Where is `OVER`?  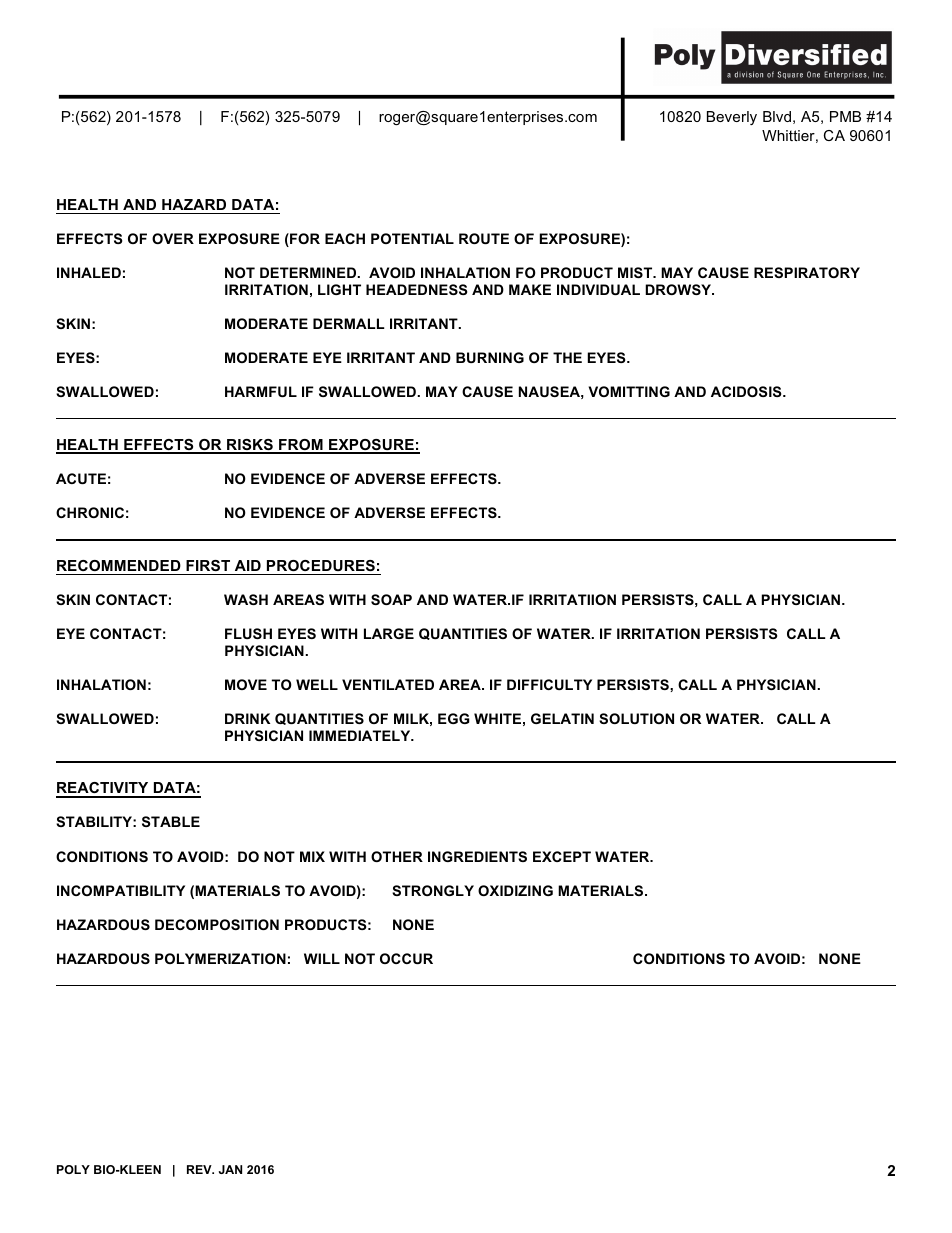
OVER is located at coordinates (173, 238).
